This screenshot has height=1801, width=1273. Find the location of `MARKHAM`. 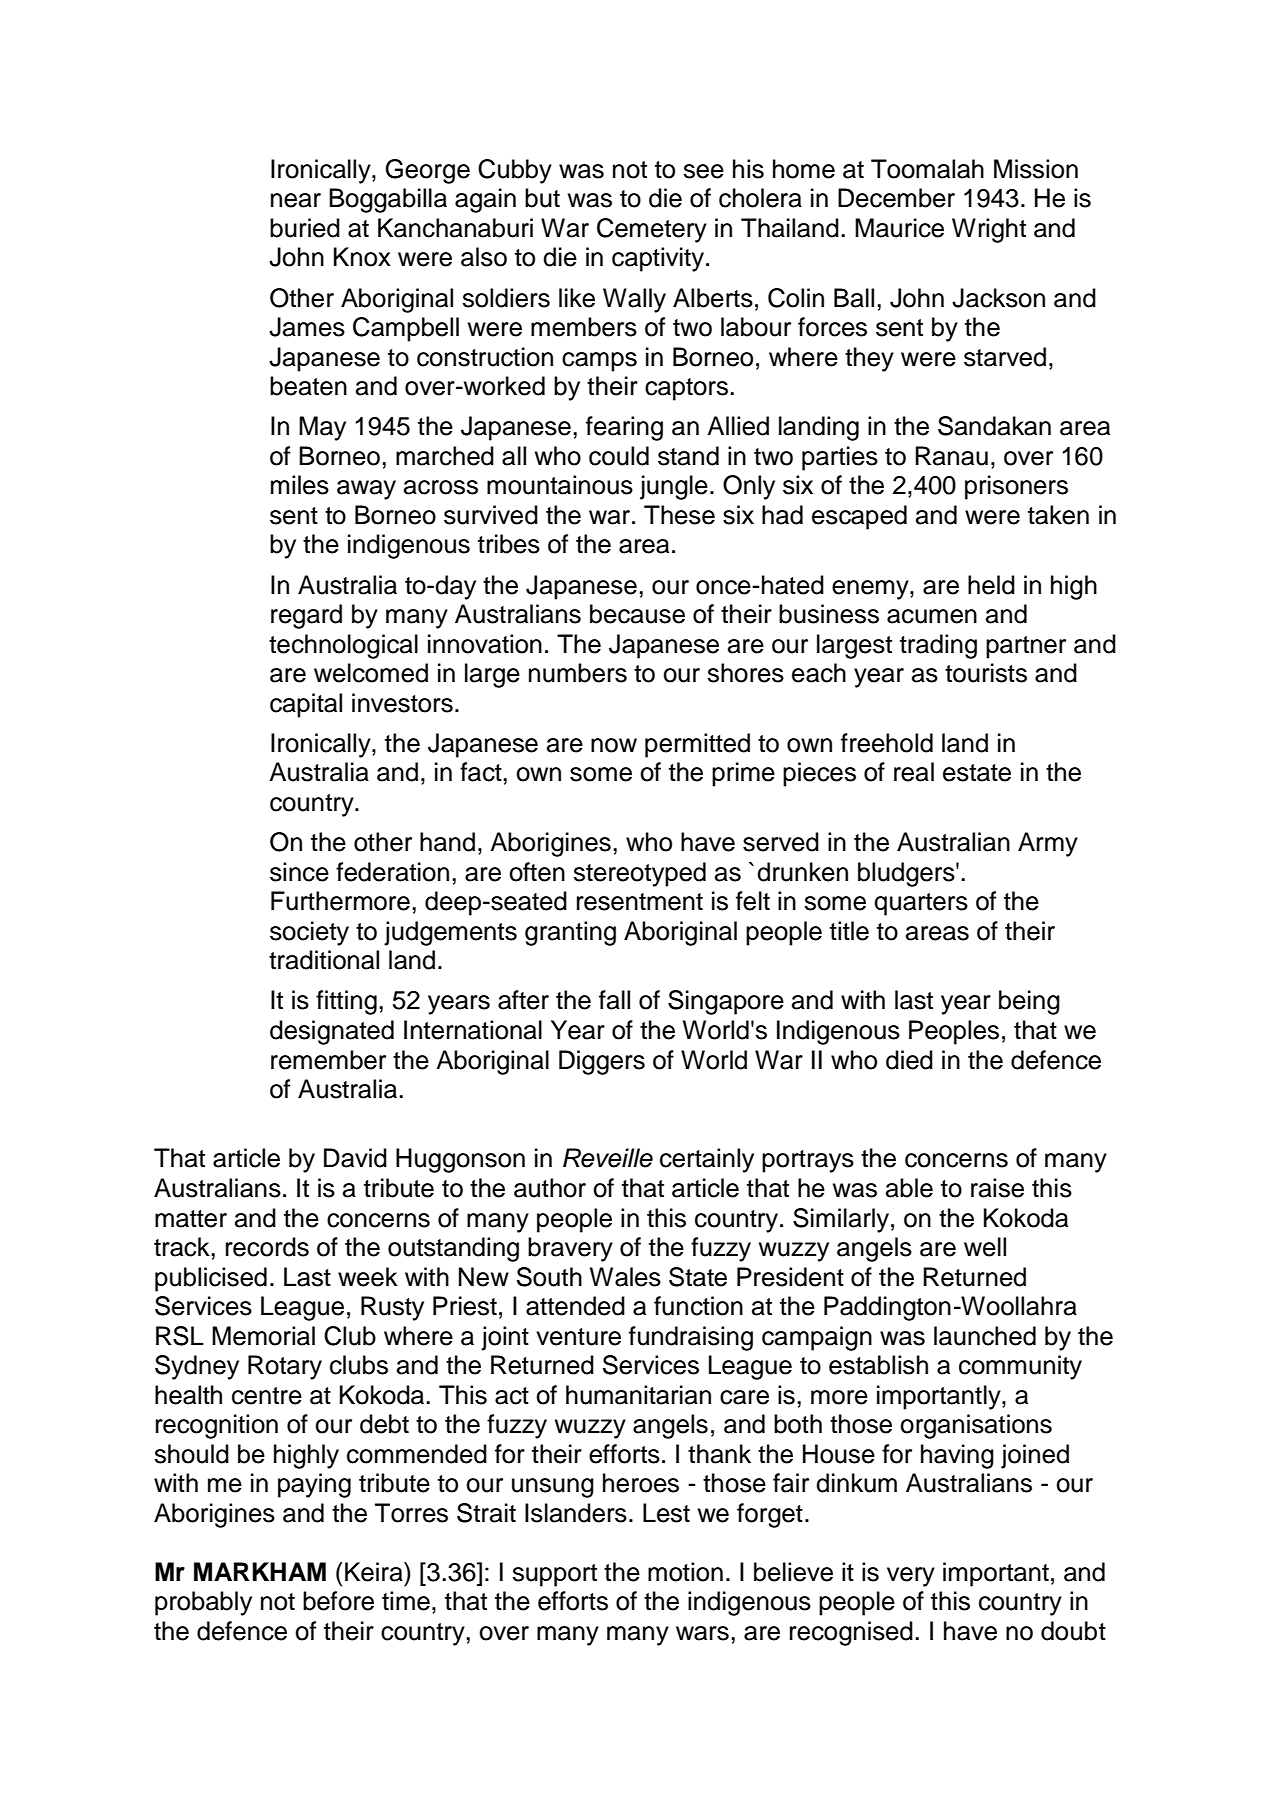

MARKHAM is located at coordinates (260, 1571).
